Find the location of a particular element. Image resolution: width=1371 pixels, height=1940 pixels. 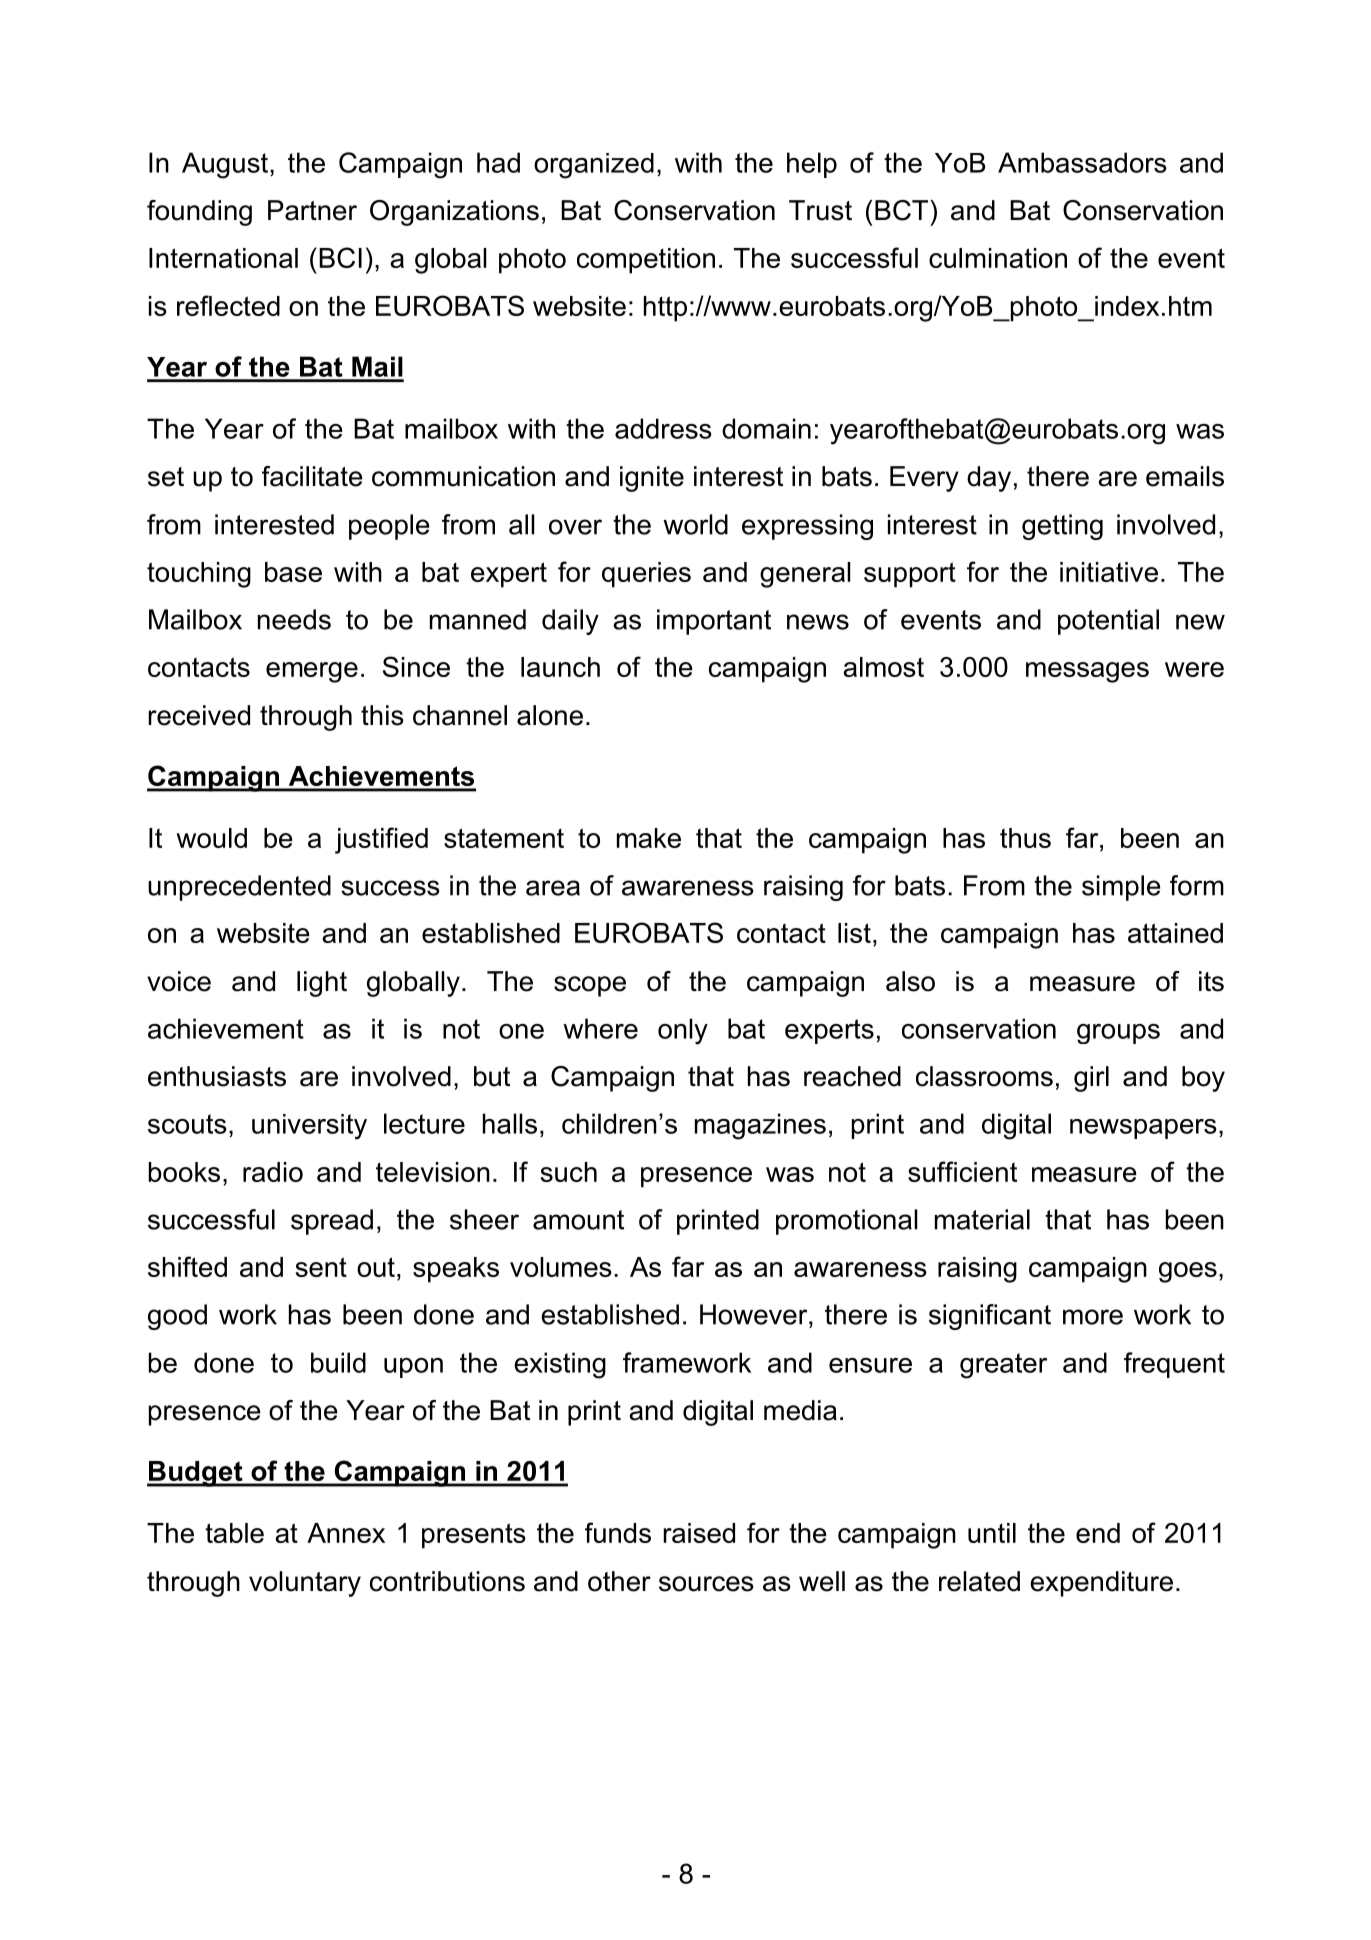

girl is located at coordinates (1091, 1079).
